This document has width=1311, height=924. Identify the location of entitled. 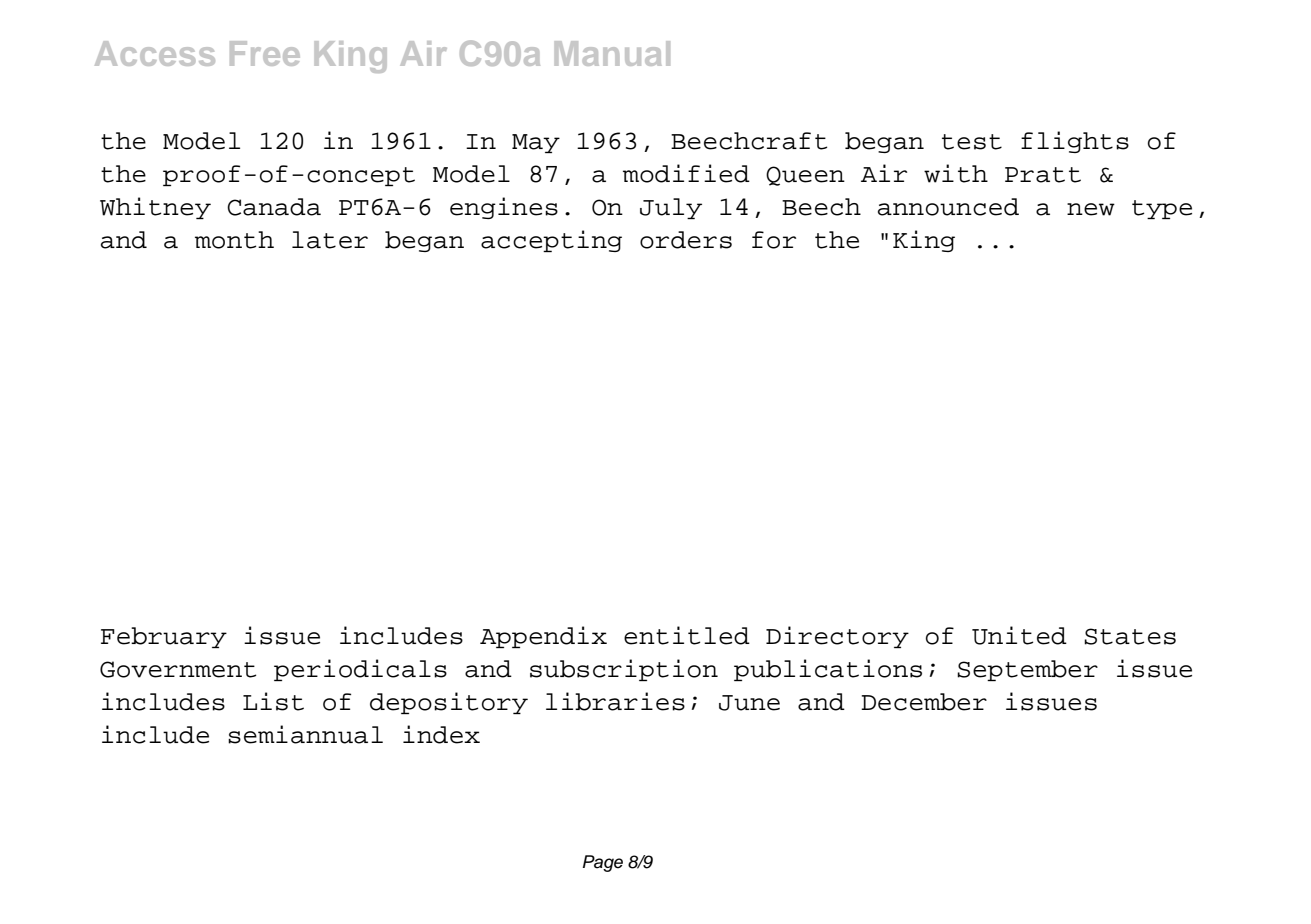
(687, 635).
